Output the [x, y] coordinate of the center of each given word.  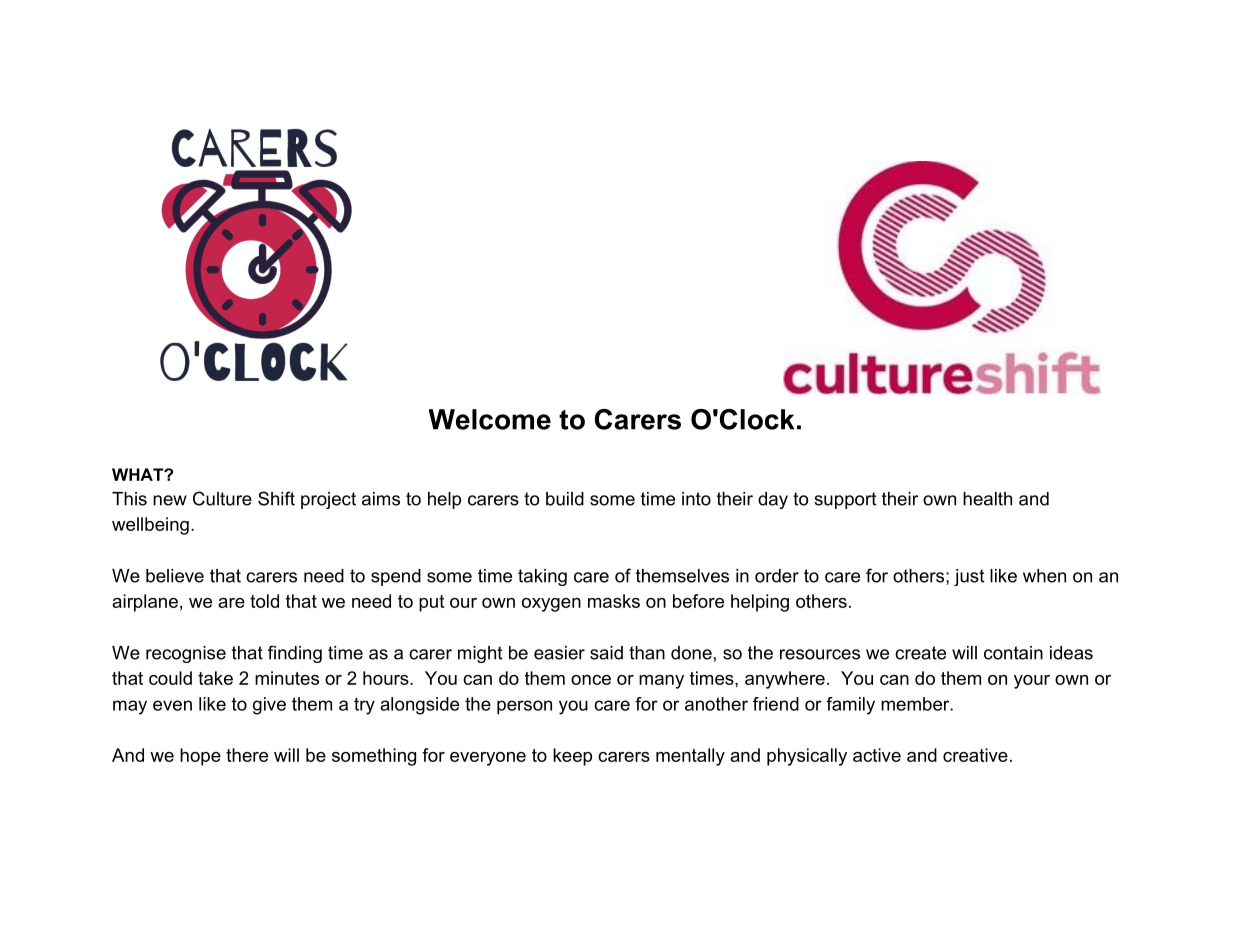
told [264, 601]
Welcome [490, 419]
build [565, 499]
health [987, 499]
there [247, 755]
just [969, 577]
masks [614, 601]
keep [572, 757]
